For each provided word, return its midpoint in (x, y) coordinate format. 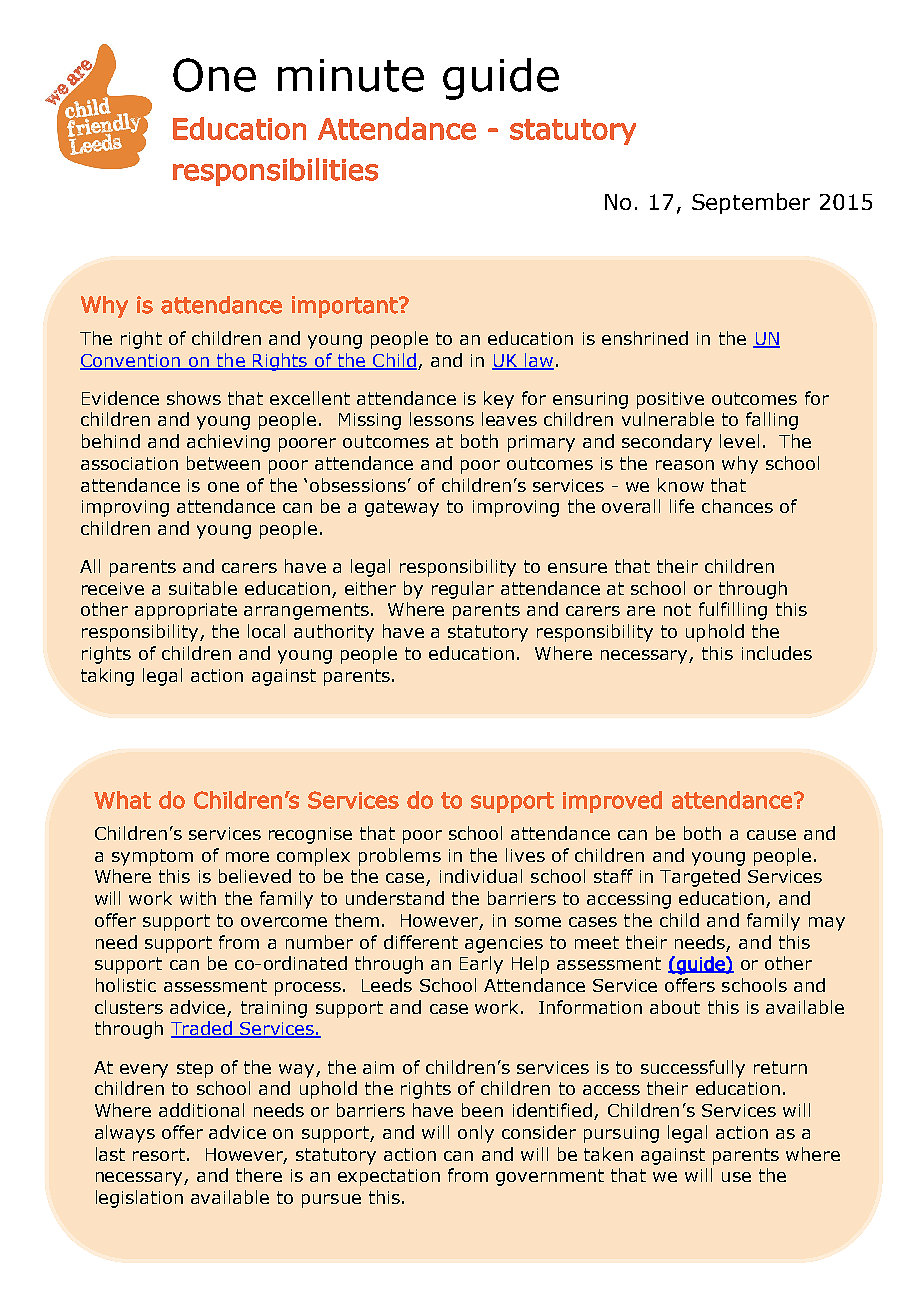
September (751, 203)
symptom (152, 857)
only (476, 1134)
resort (159, 1154)
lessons (442, 419)
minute (351, 75)
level (739, 441)
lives (525, 855)
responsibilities (275, 172)
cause (771, 835)
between (223, 463)
